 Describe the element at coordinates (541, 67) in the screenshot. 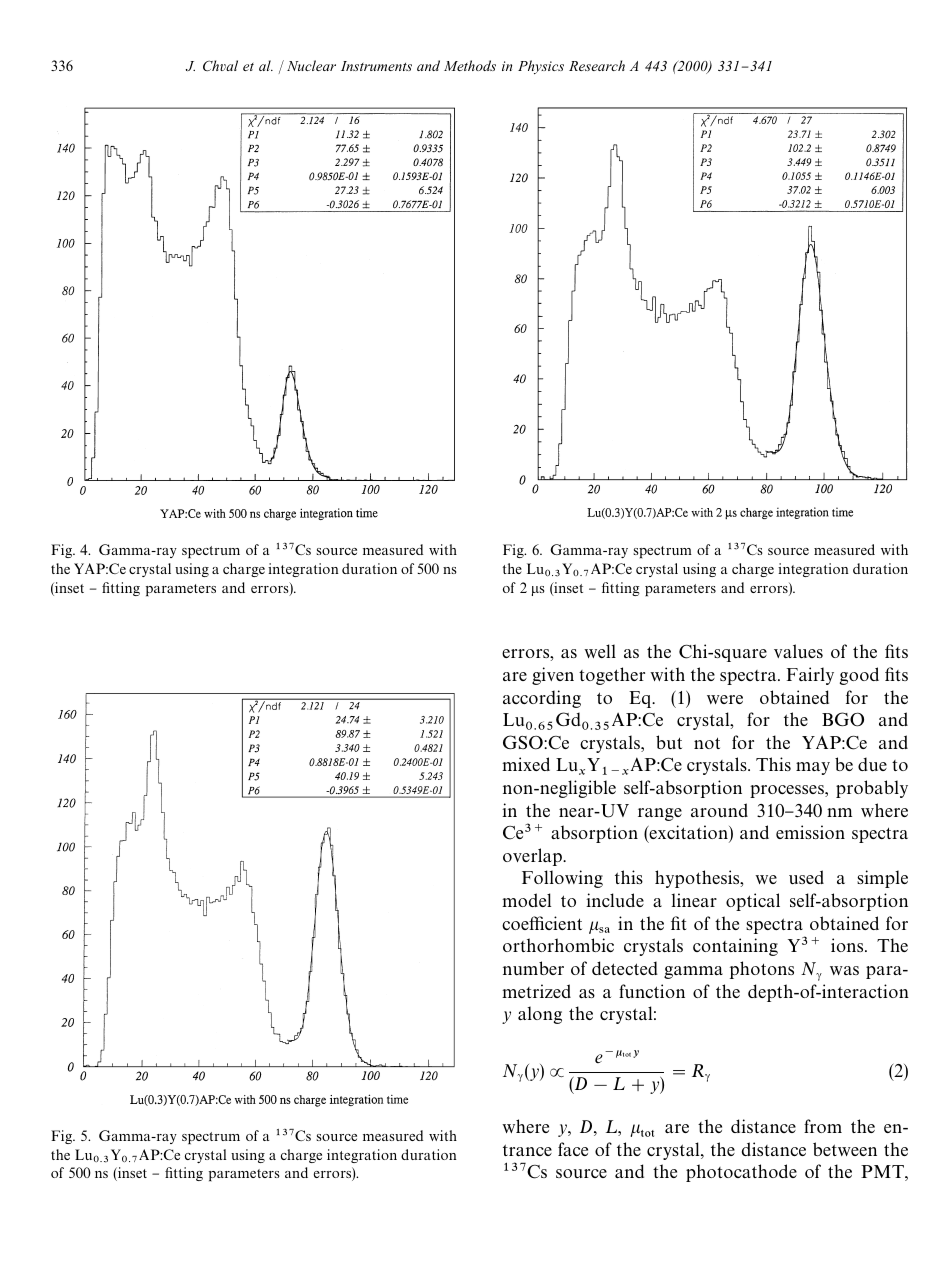

I see `Physics` at that location.
